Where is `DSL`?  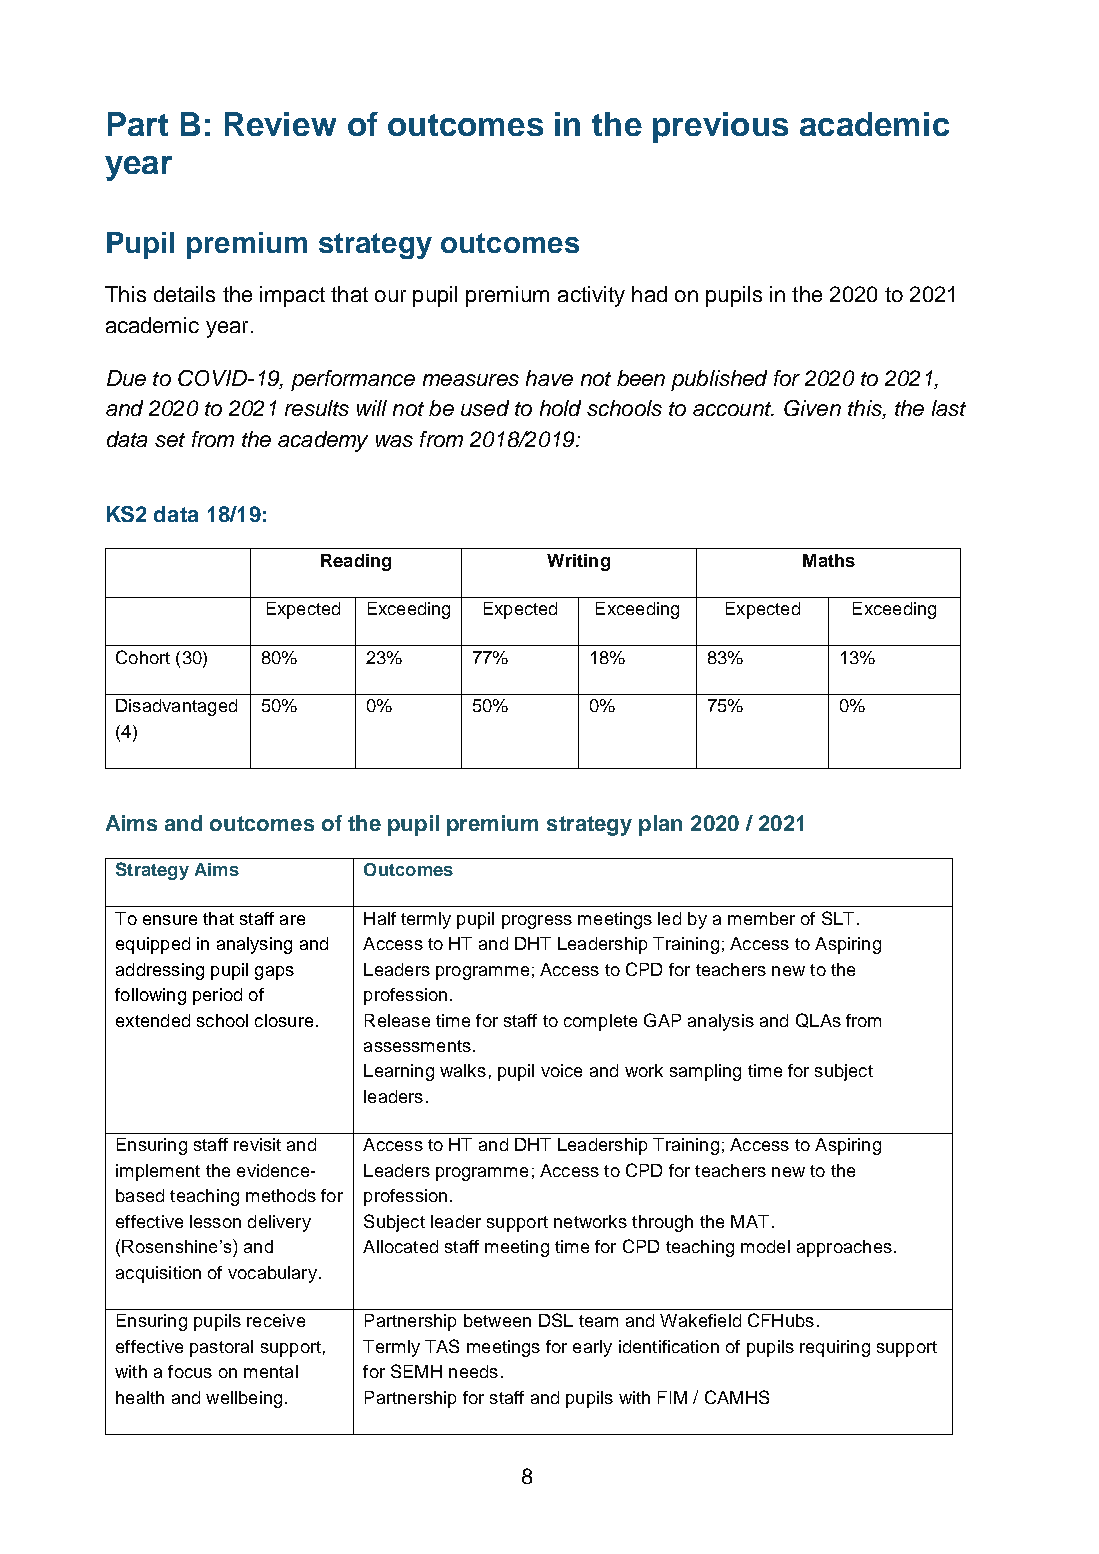
DSL is located at coordinates (556, 1320).
